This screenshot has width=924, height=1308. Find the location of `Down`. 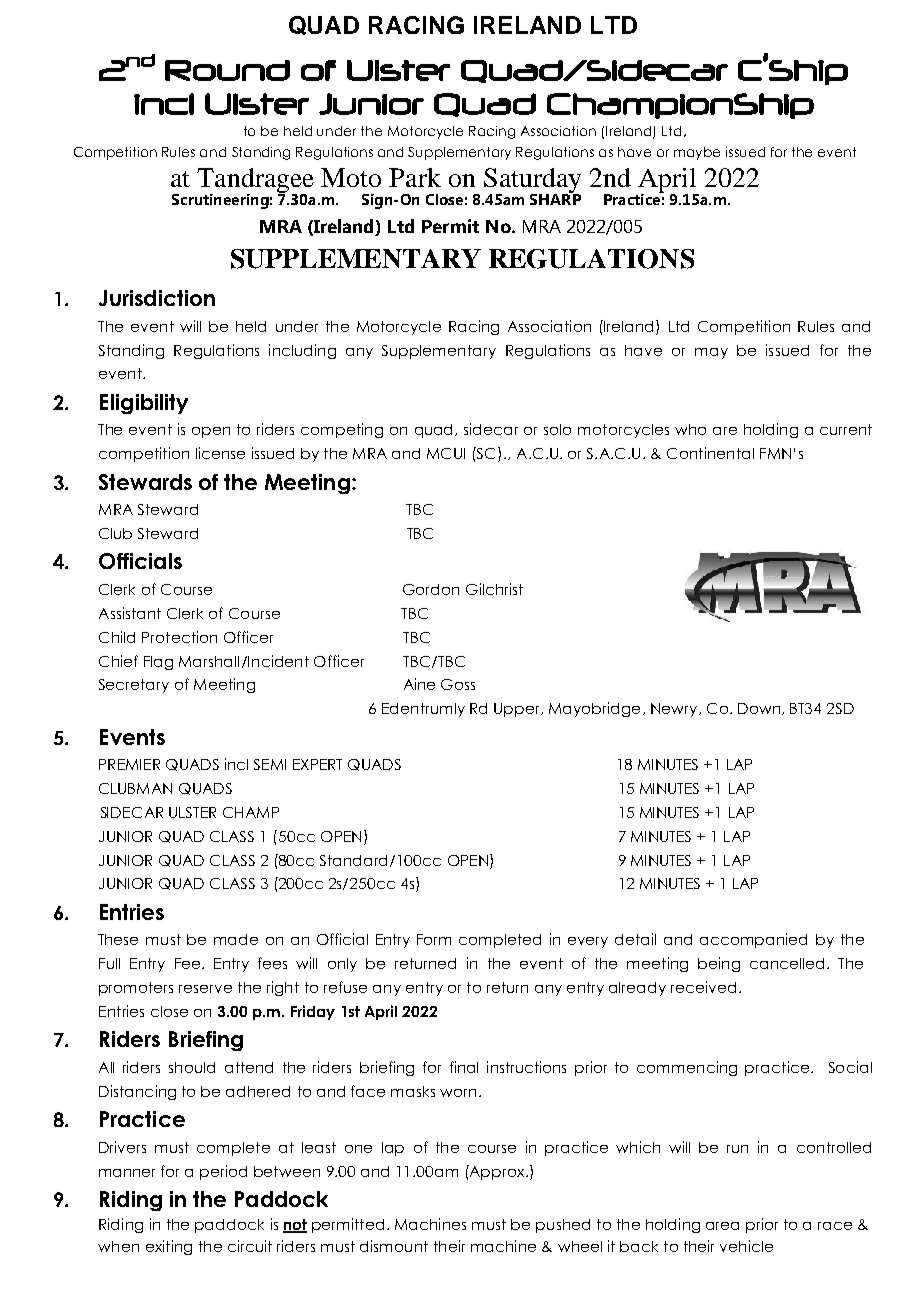

Down is located at coordinates (760, 709).
